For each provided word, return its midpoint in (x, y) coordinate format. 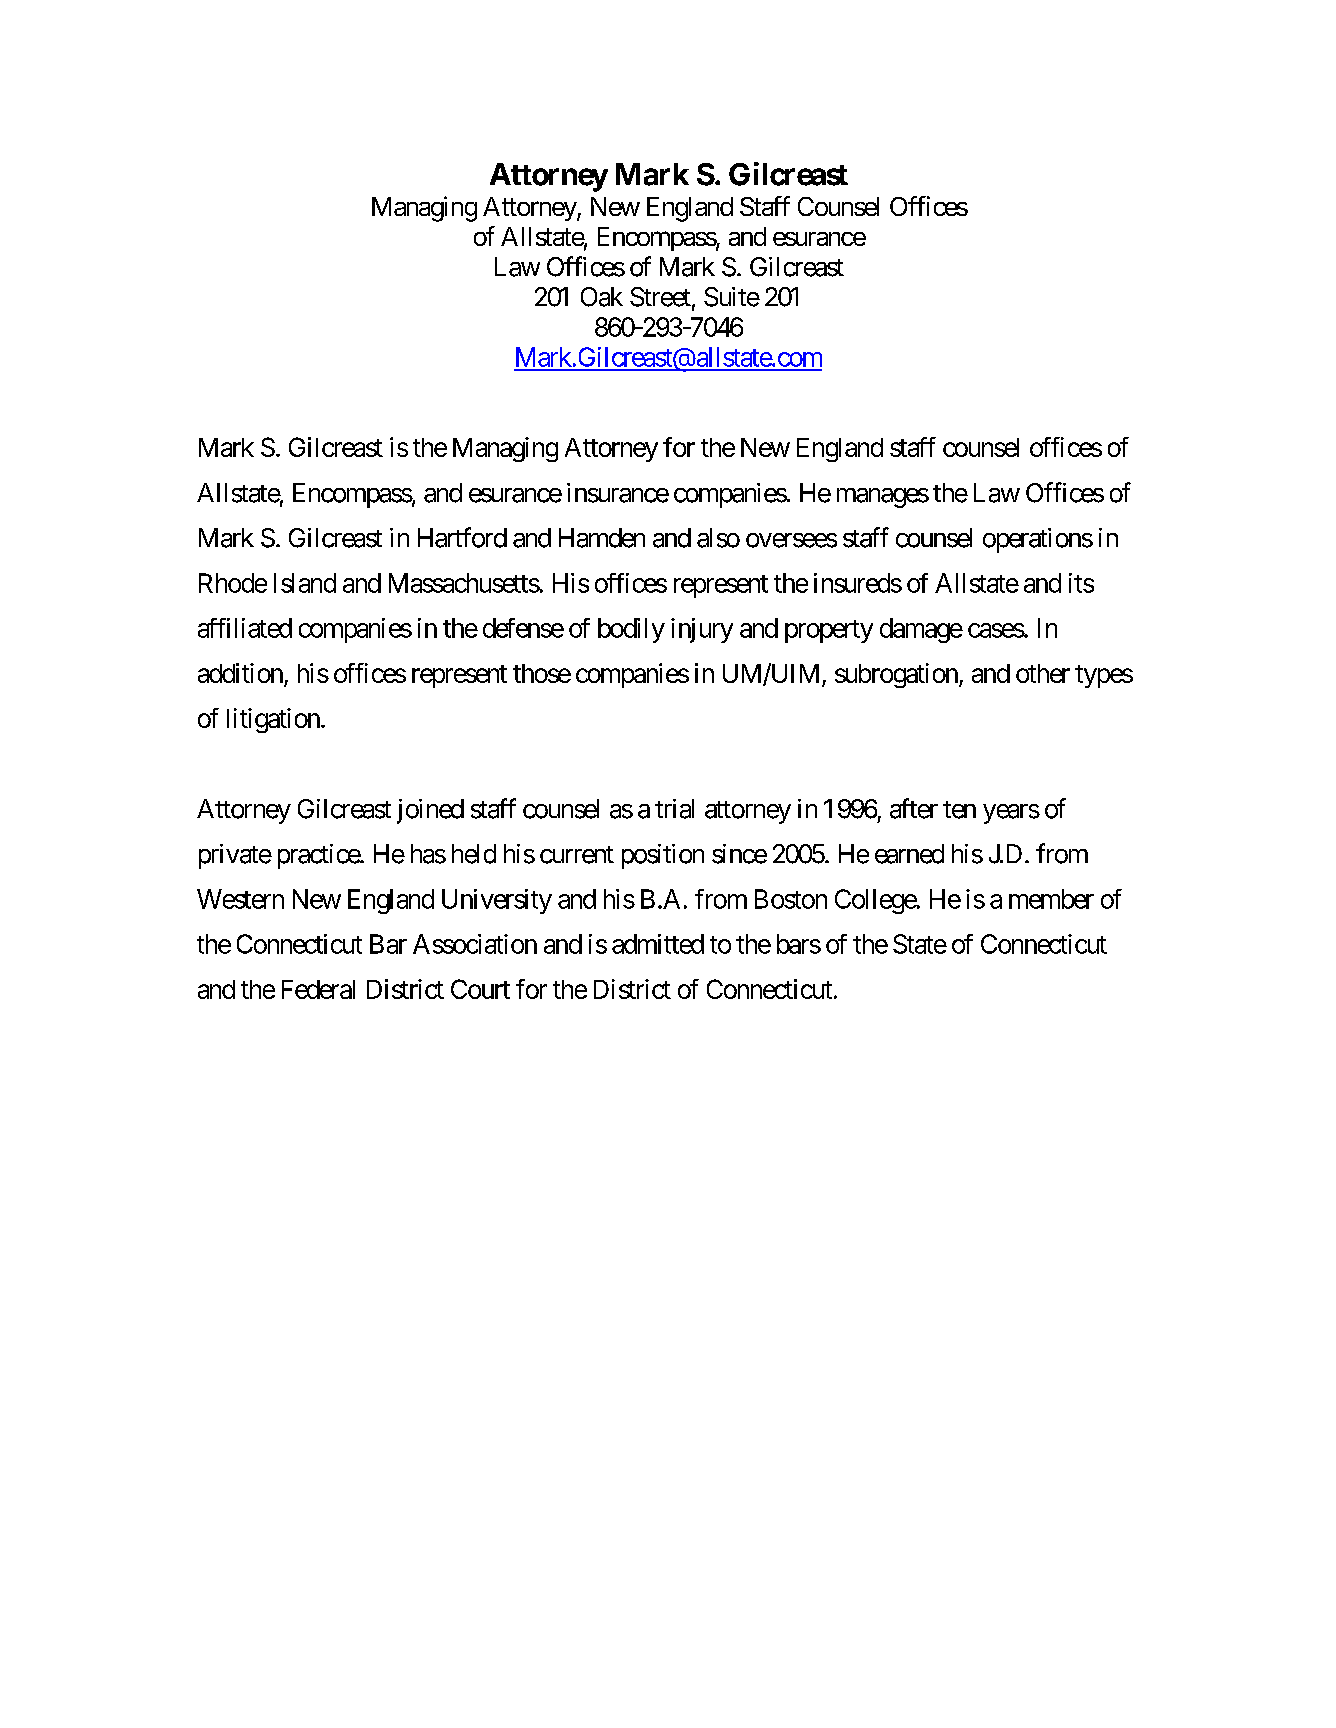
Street (660, 297)
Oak (602, 297)
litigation (273, 720)
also (718, 538)
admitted (658, 944)
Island (305, 583)
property (829, 631)
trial (674, 809)
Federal (318, 989)
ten (959, 810)
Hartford (462, 537)
